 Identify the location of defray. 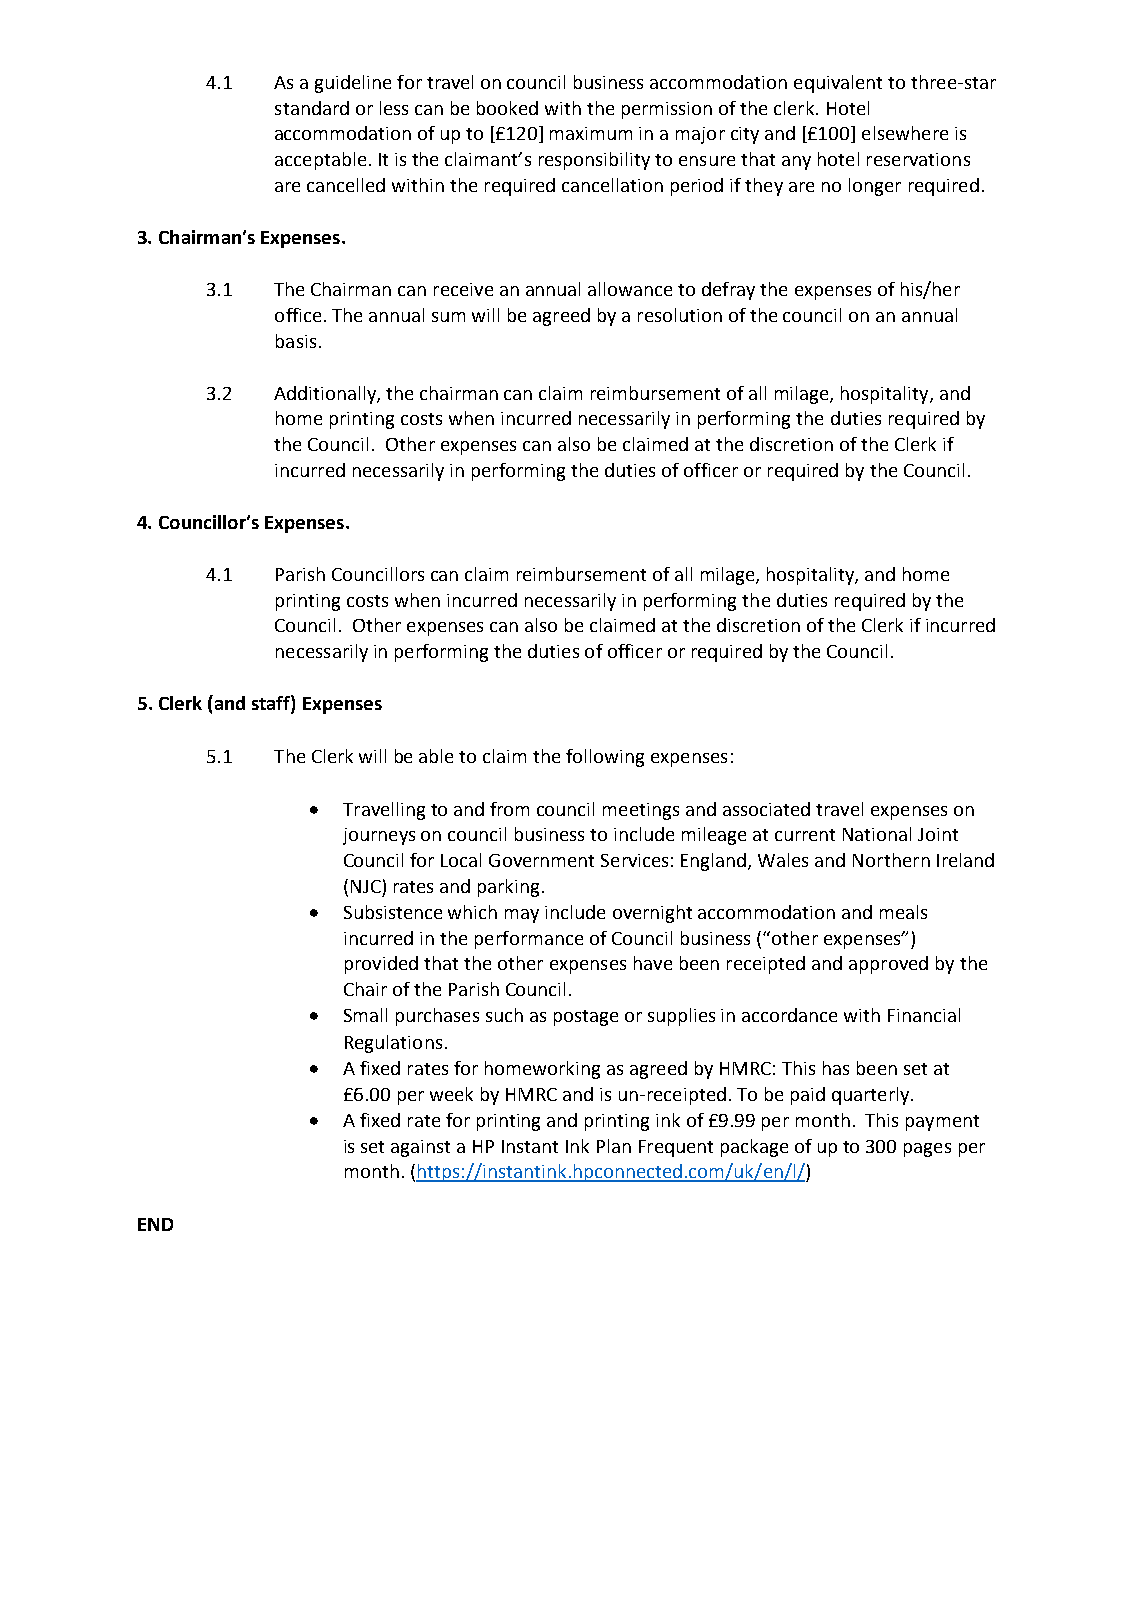
(728, 291).
